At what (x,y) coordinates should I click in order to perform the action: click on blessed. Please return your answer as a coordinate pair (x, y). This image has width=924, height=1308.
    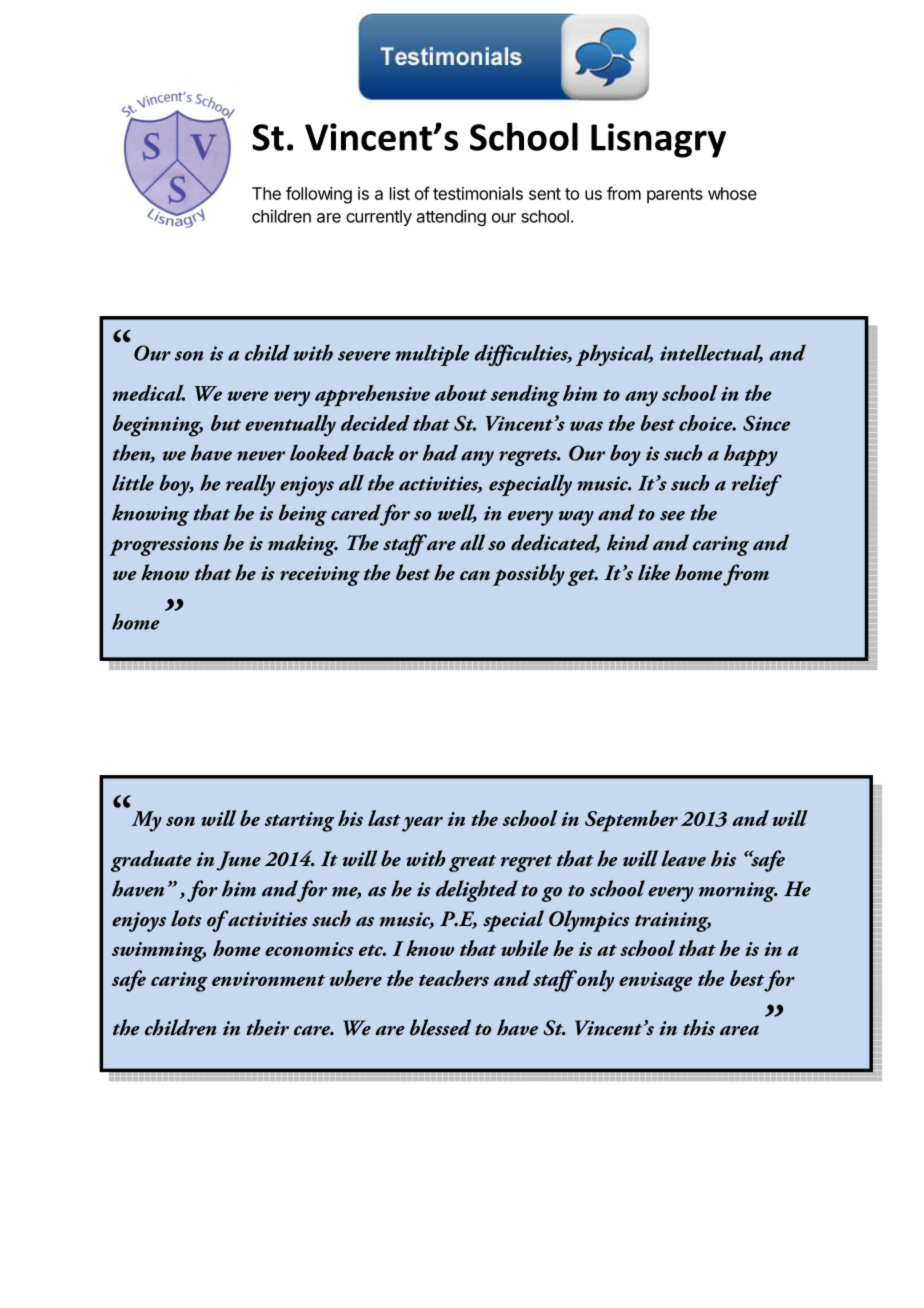
    Looking at the image, I should click on (440, 1027).
